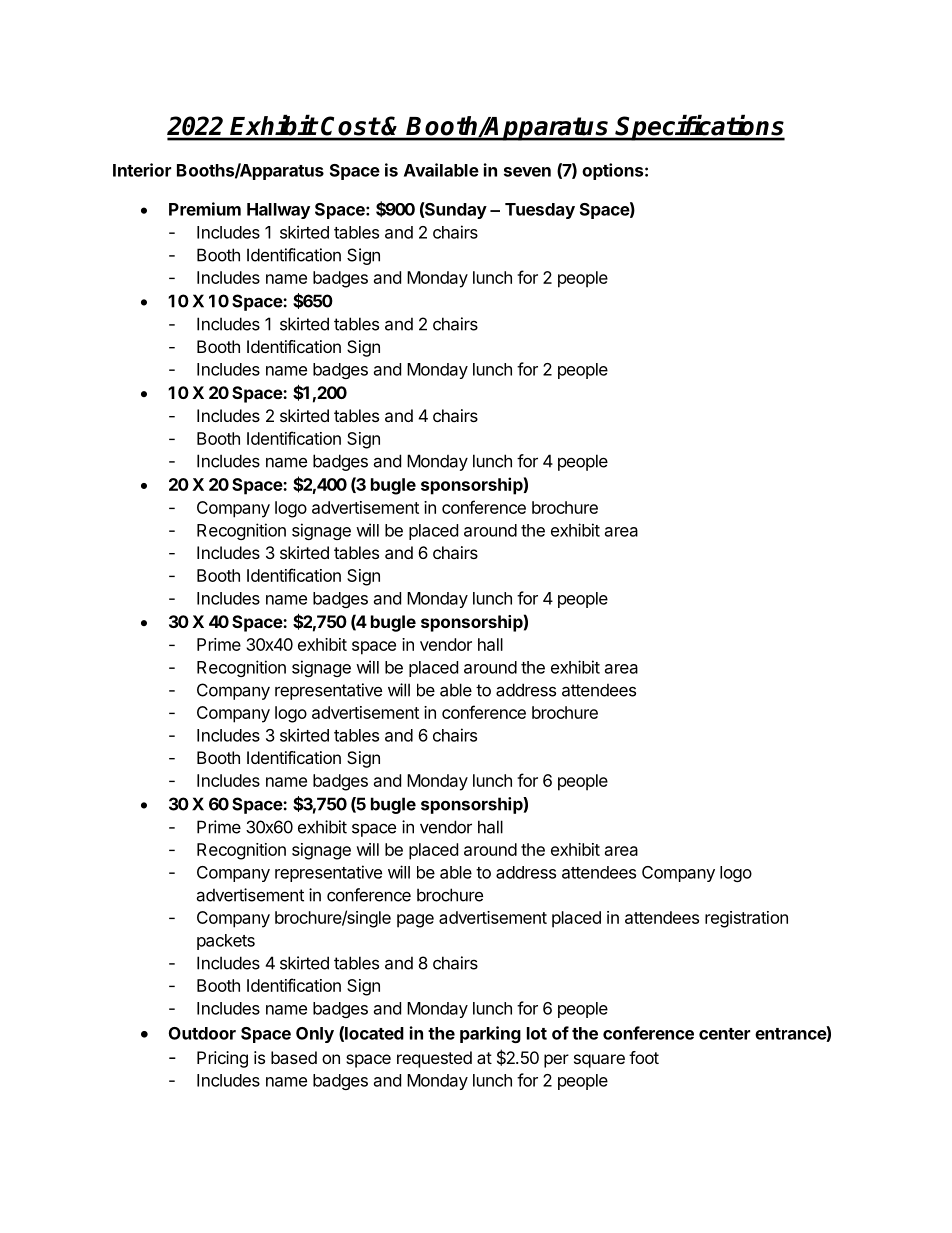  I want to click on registration, so click(746, 919).
